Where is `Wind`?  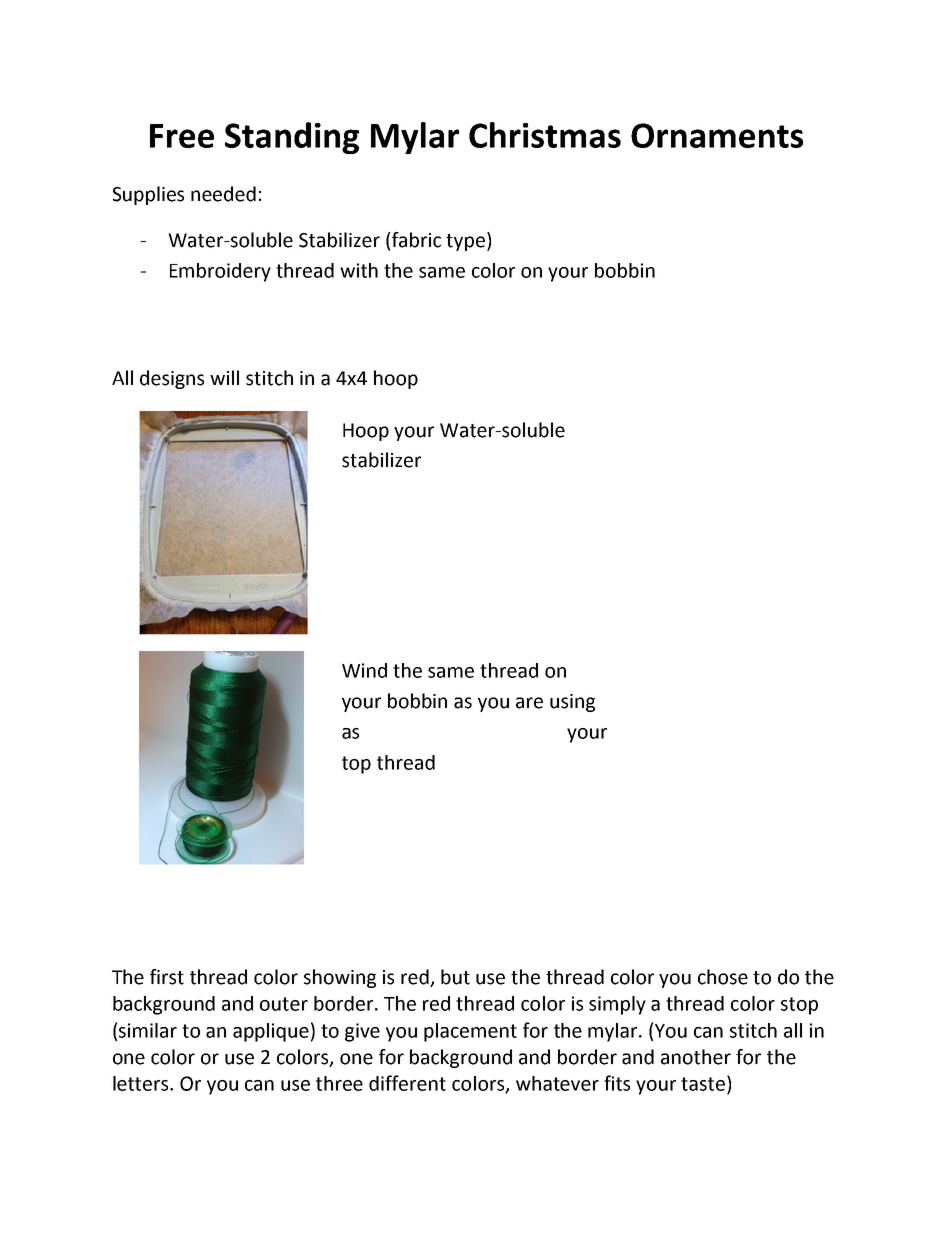
Wind is located at coordinates (364, 670).
